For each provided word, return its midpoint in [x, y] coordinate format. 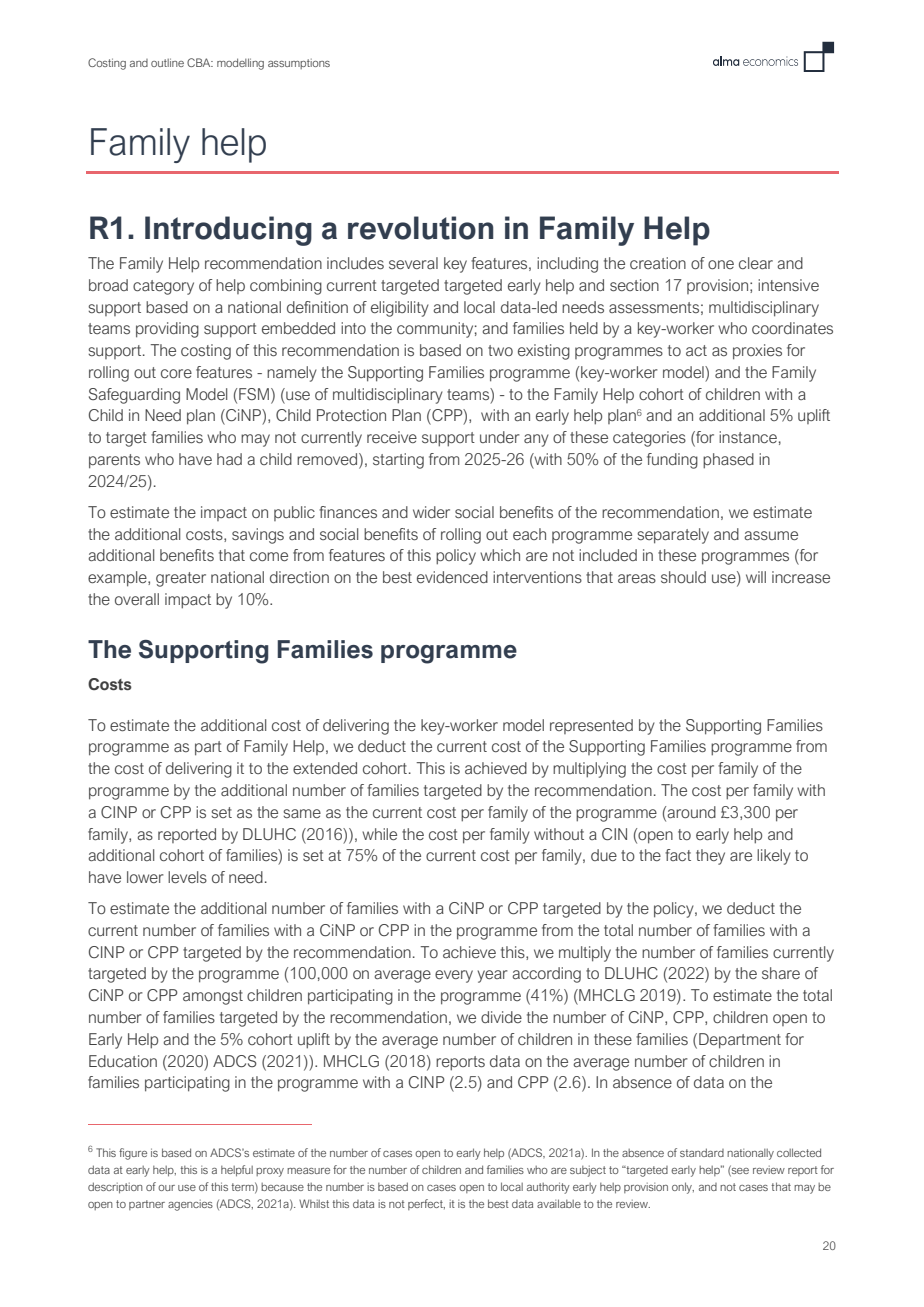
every [454, 976]
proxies [757, 352]
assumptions [299, 64]
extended [325, 768]
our [166, 1188]
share [781, 973]
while [379, 834]
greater [181, 579]
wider [431, 512]
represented [591, 726]
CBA [200, 62]
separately [673, 536]
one [721, 264]
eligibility [400, 309]
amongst [213, 997]
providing [167, 330]
